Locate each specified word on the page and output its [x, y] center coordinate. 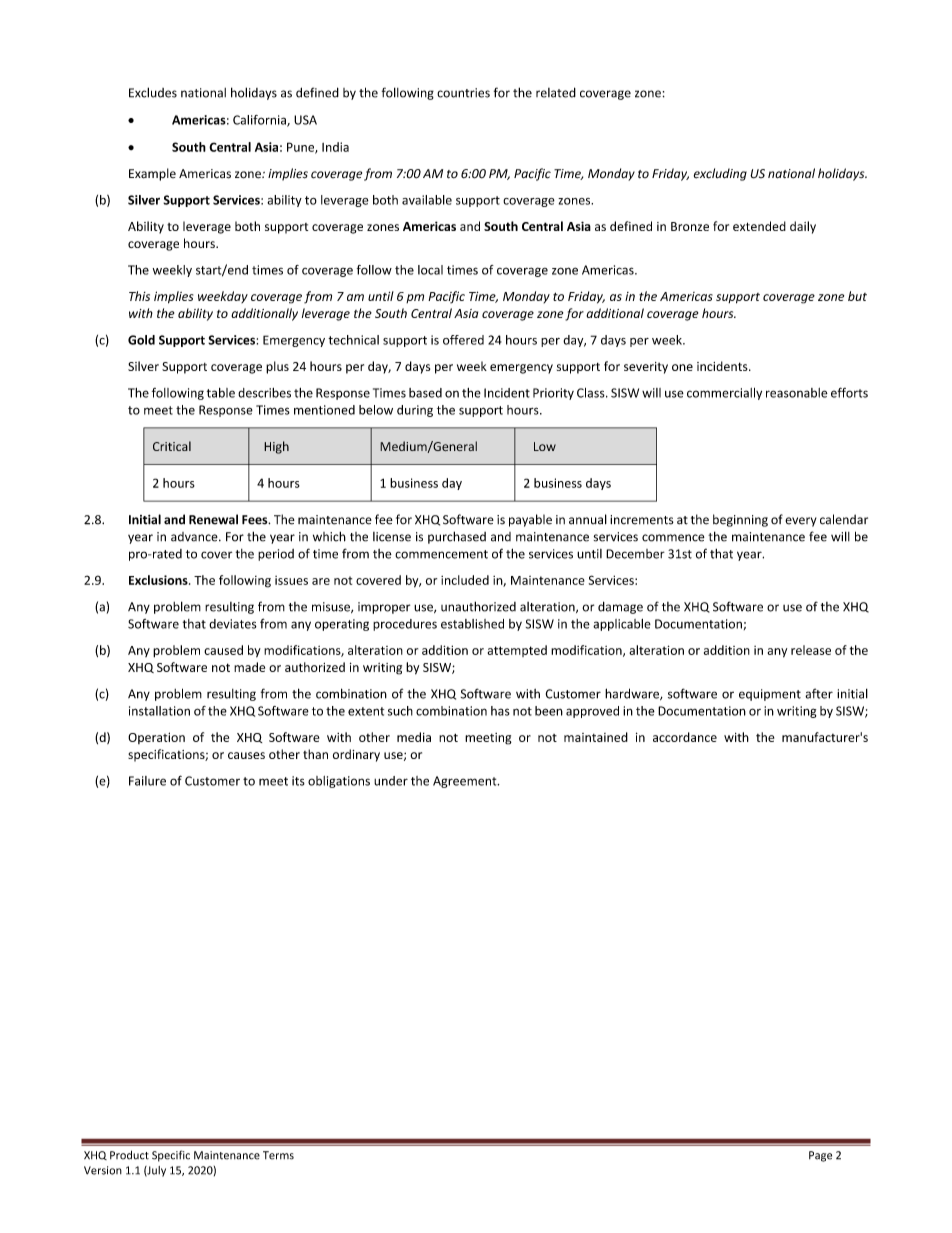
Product [129, 1155]
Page [820, 1156]
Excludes [153, 92]
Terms [278, 1155]
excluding [720, 174]
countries [463, 93]
